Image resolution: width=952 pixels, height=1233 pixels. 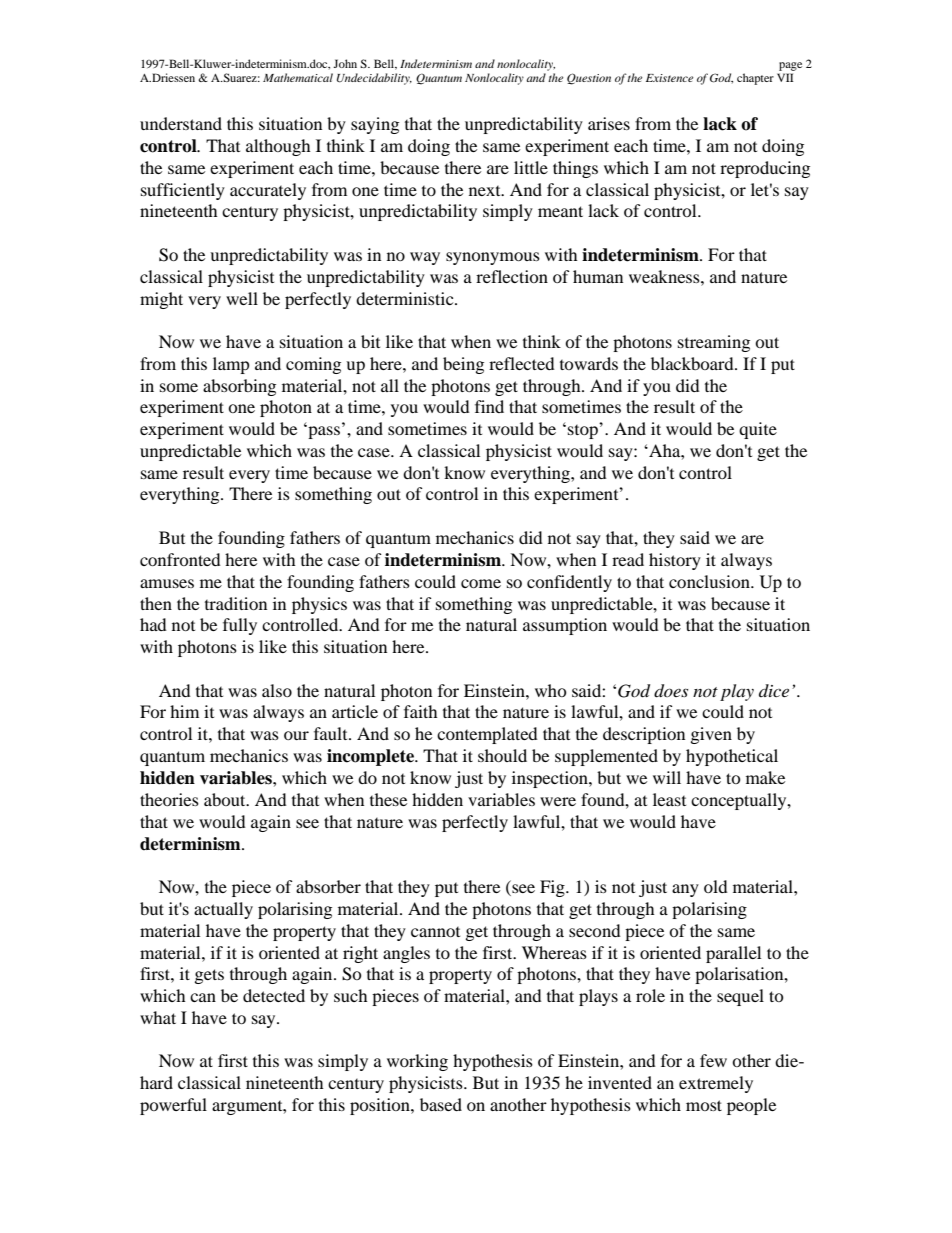 I want to click on tradition, so click(x=236, y=603).
